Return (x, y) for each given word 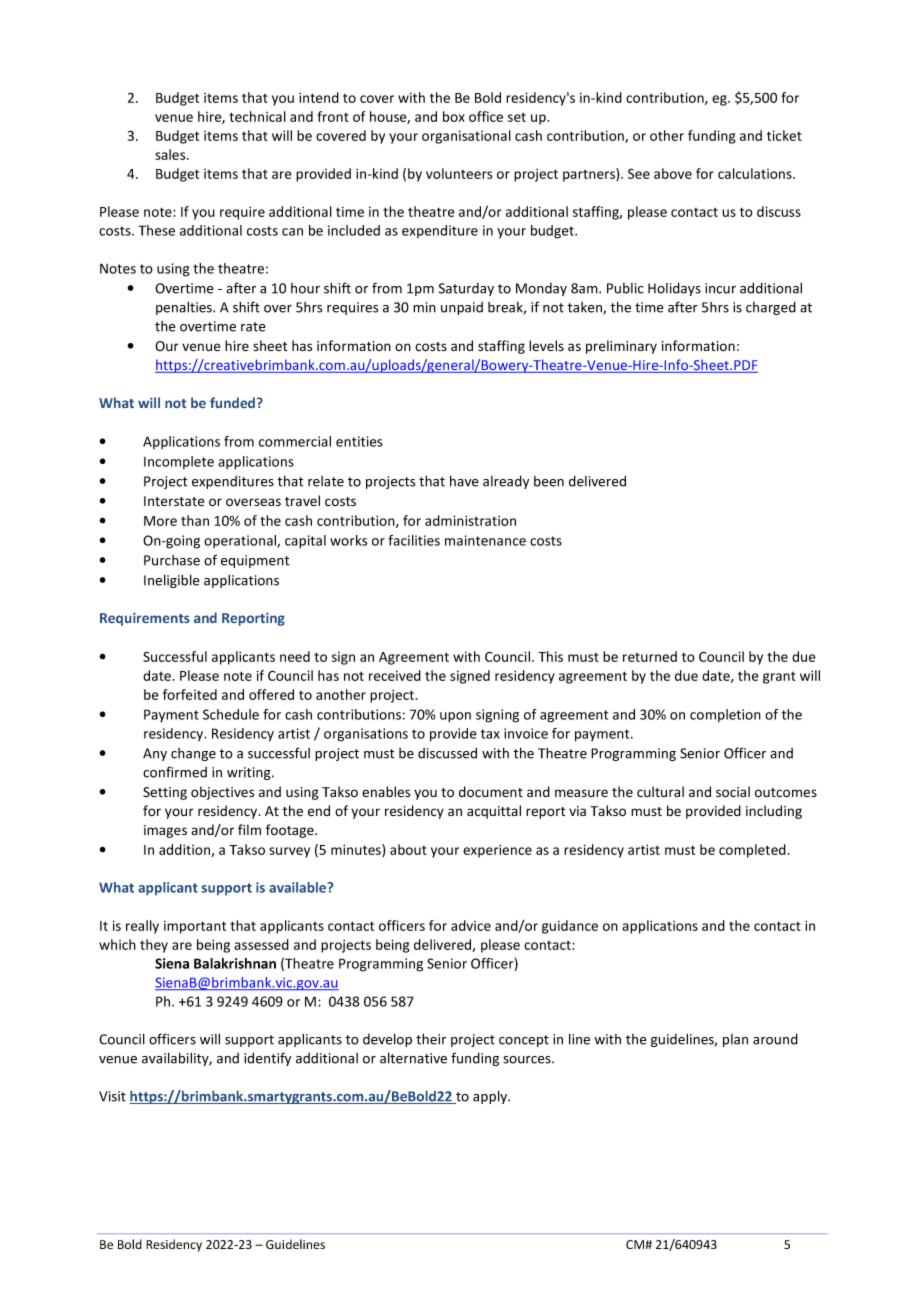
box (454, 116)
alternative (413, 1058)
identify (267, 1059)
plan (735, 1040)
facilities (414, 540)
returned (650, 656)
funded (234, 402)
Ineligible (171, 581)
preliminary (621, 347)
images (165, 831)
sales (171, 154)
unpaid (462, 308)
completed (752, 851)
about (408, 849)
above (673, 173)
